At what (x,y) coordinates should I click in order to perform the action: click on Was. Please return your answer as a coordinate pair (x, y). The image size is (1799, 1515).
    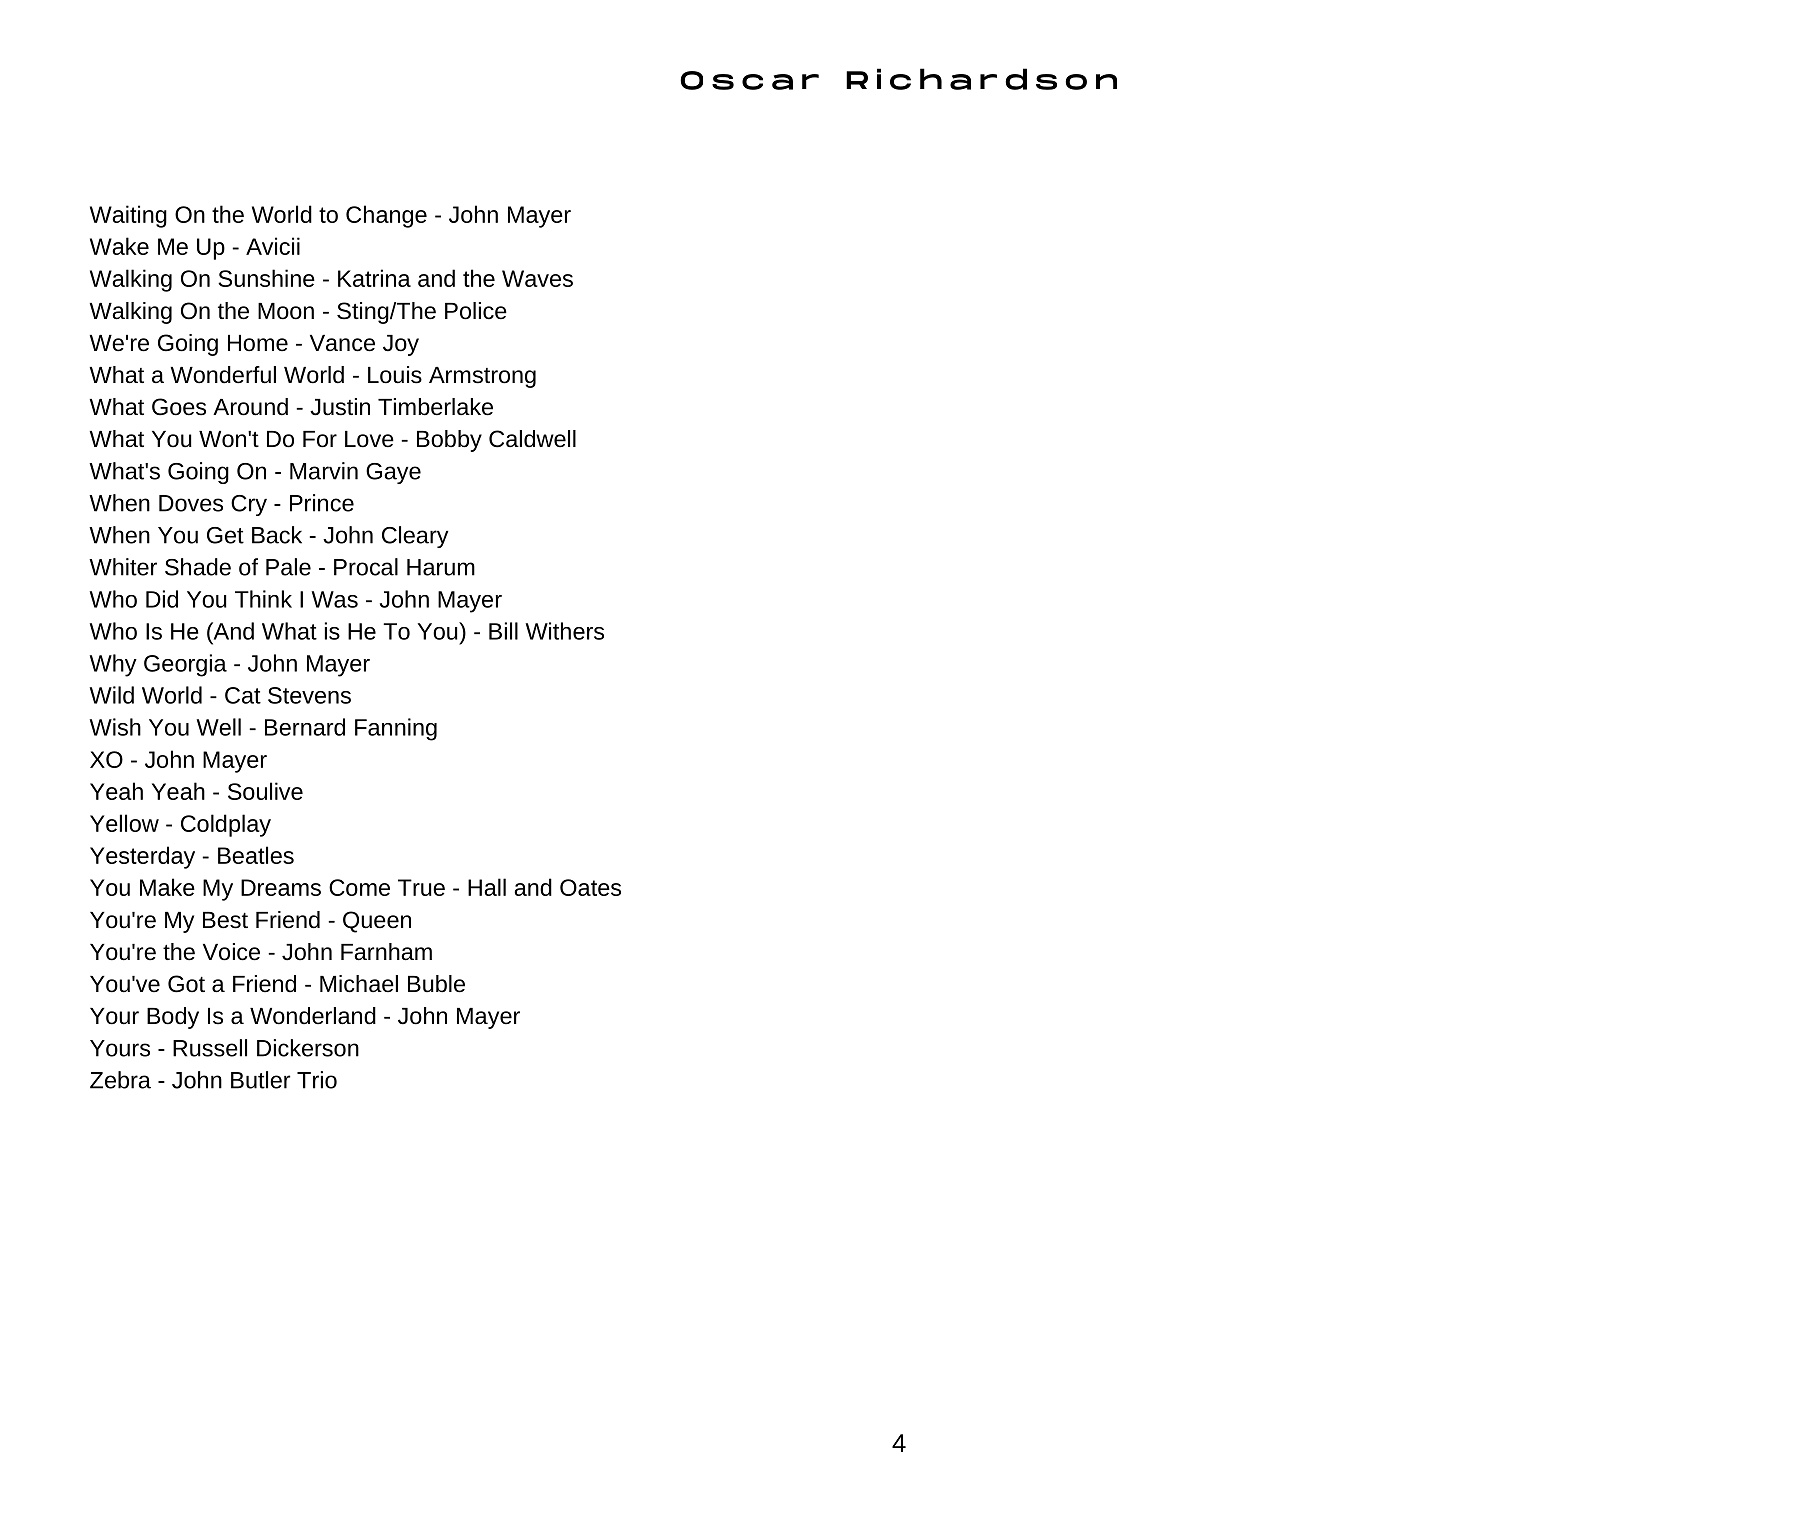
    Looking at the image, I should click on (334, 599).
